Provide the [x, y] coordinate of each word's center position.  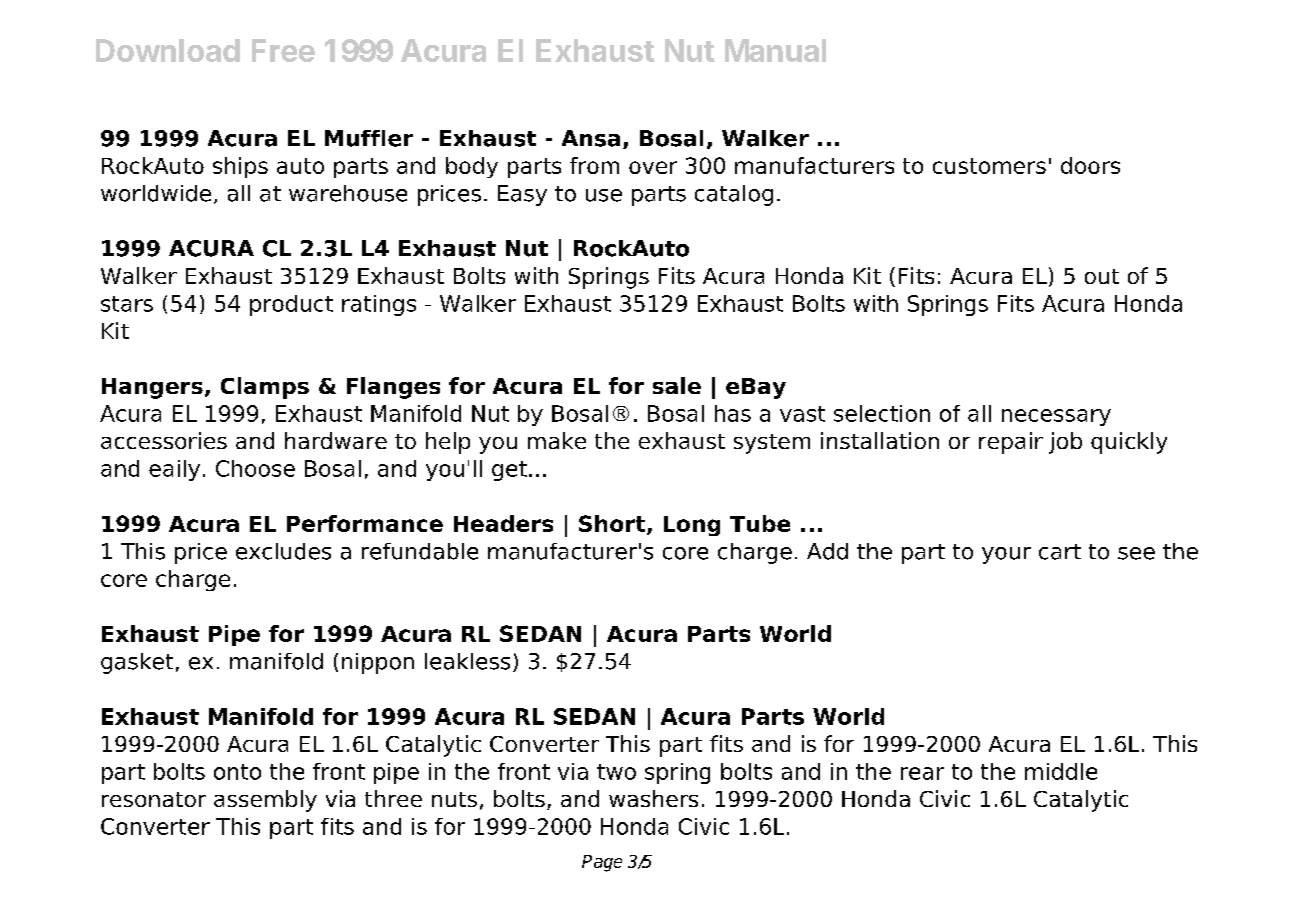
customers [989, 166]
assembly [265, 801]
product [291, 305]
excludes [283, 551]
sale [677, 385]
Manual [775, 50]
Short [613, 524]
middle [1061, 771]
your [1006, 555]
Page [602, 863]
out [1102, 276]
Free [283, 50]
